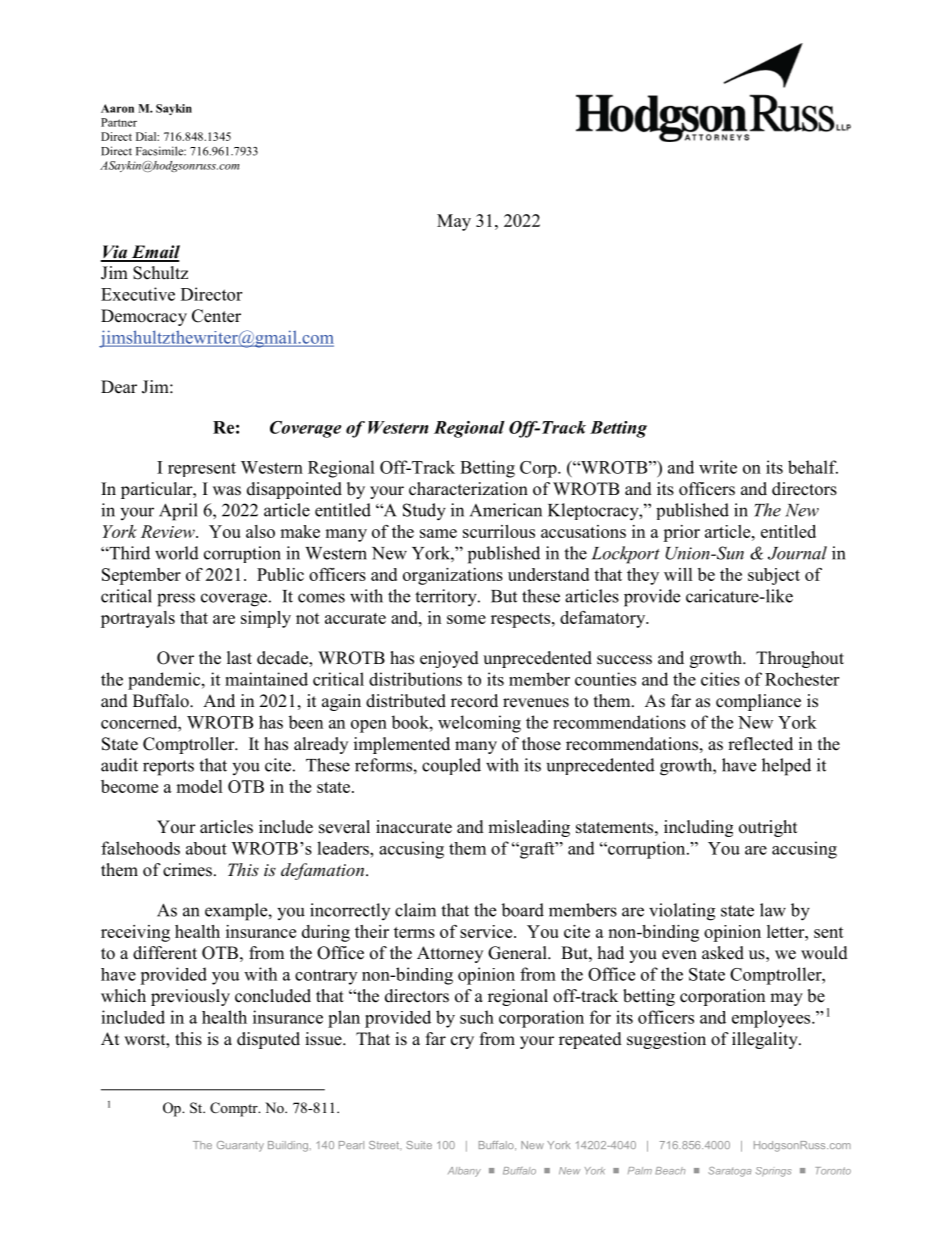 This image has height=1233, width=952. What do you see at coordinates (723, 953) in the image?
I see `asked` at bounding box center [723, 953].
